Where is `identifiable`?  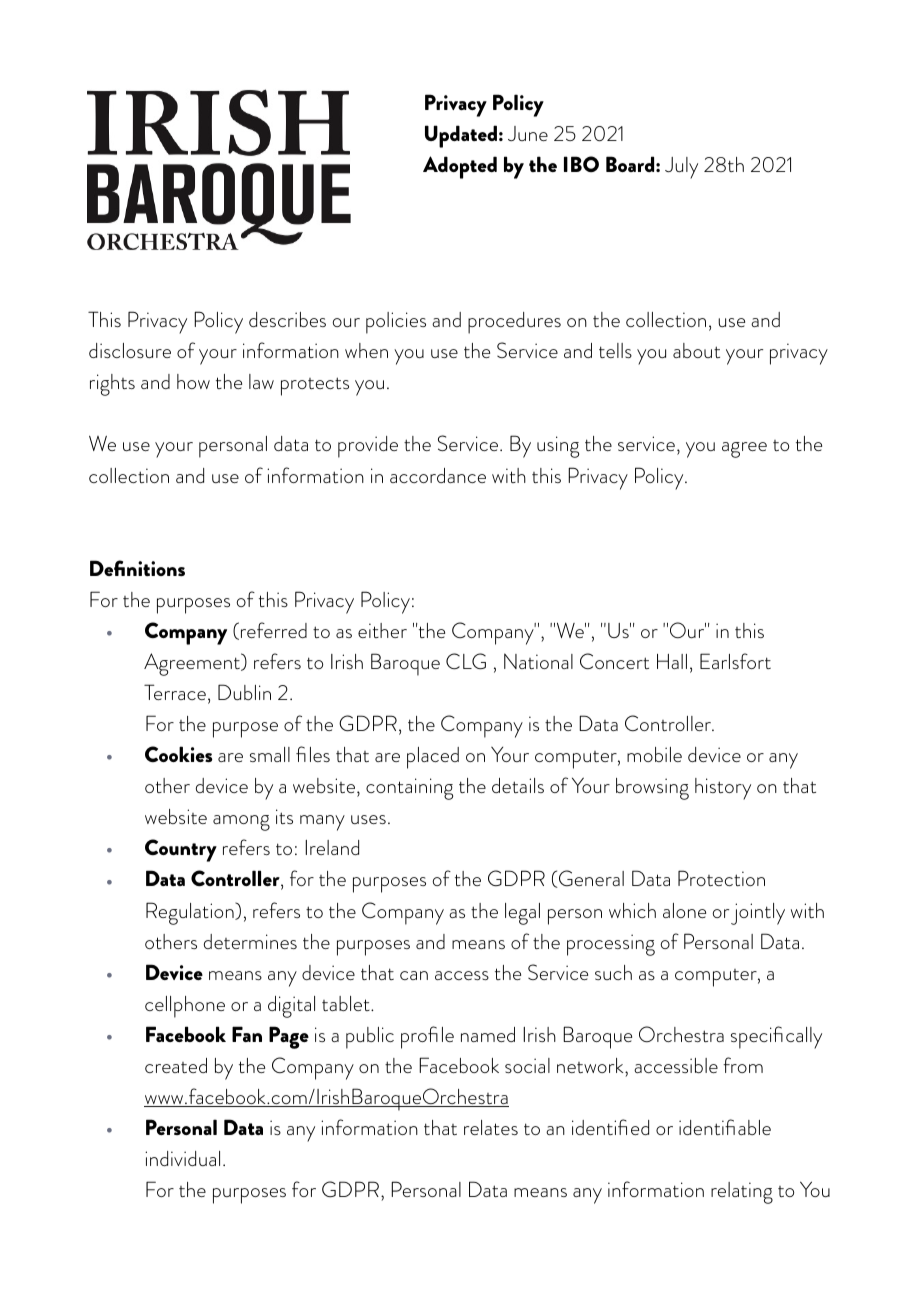
identifiable is located at coordinates (725, 1127).
